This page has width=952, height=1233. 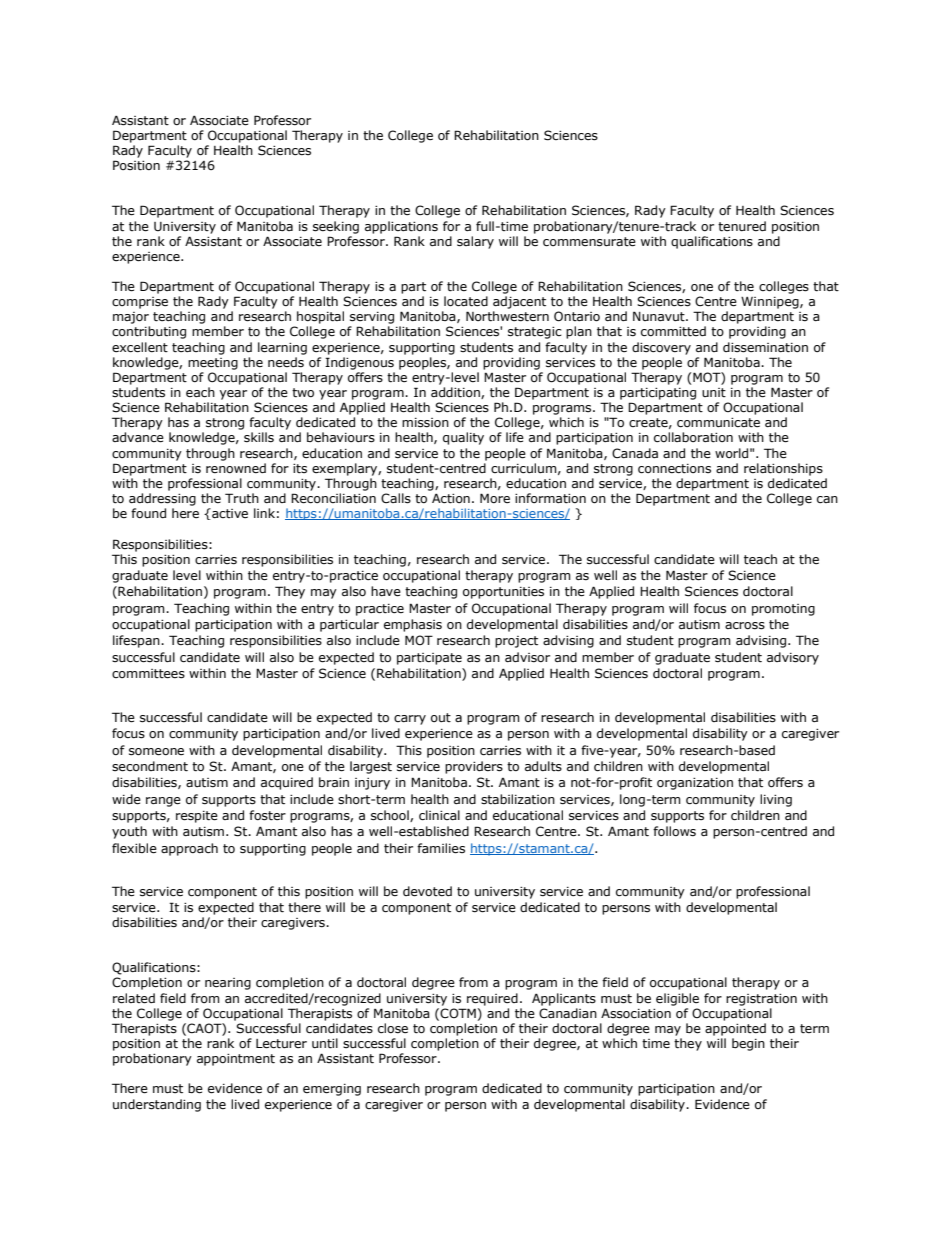 I want to click on committees, so click(x=148, y=674).
